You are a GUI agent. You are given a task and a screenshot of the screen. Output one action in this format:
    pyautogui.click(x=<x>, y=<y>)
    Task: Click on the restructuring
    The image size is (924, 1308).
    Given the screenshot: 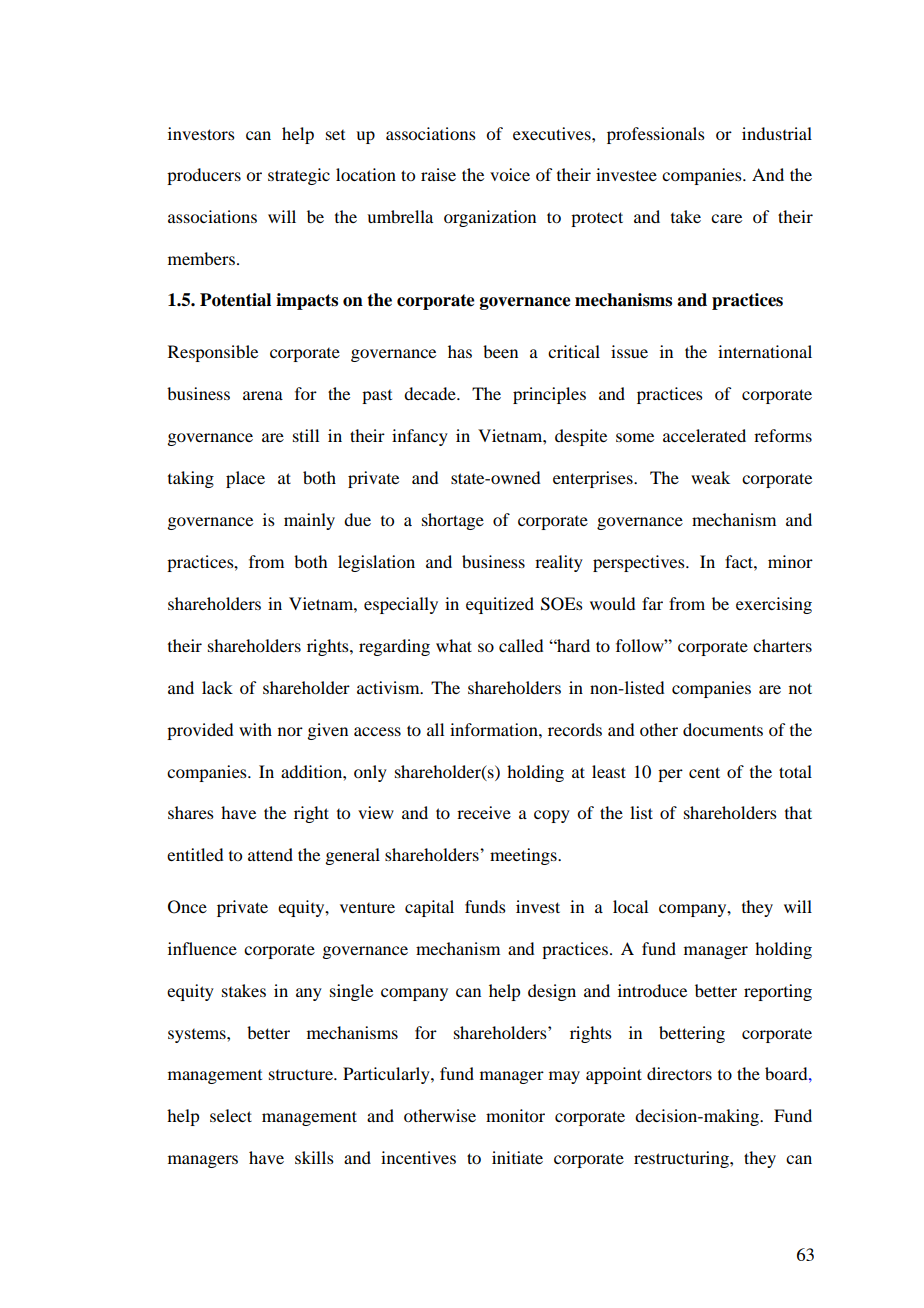 What is the action you would take?
    pyautogui.click(x=682, y=1159)
